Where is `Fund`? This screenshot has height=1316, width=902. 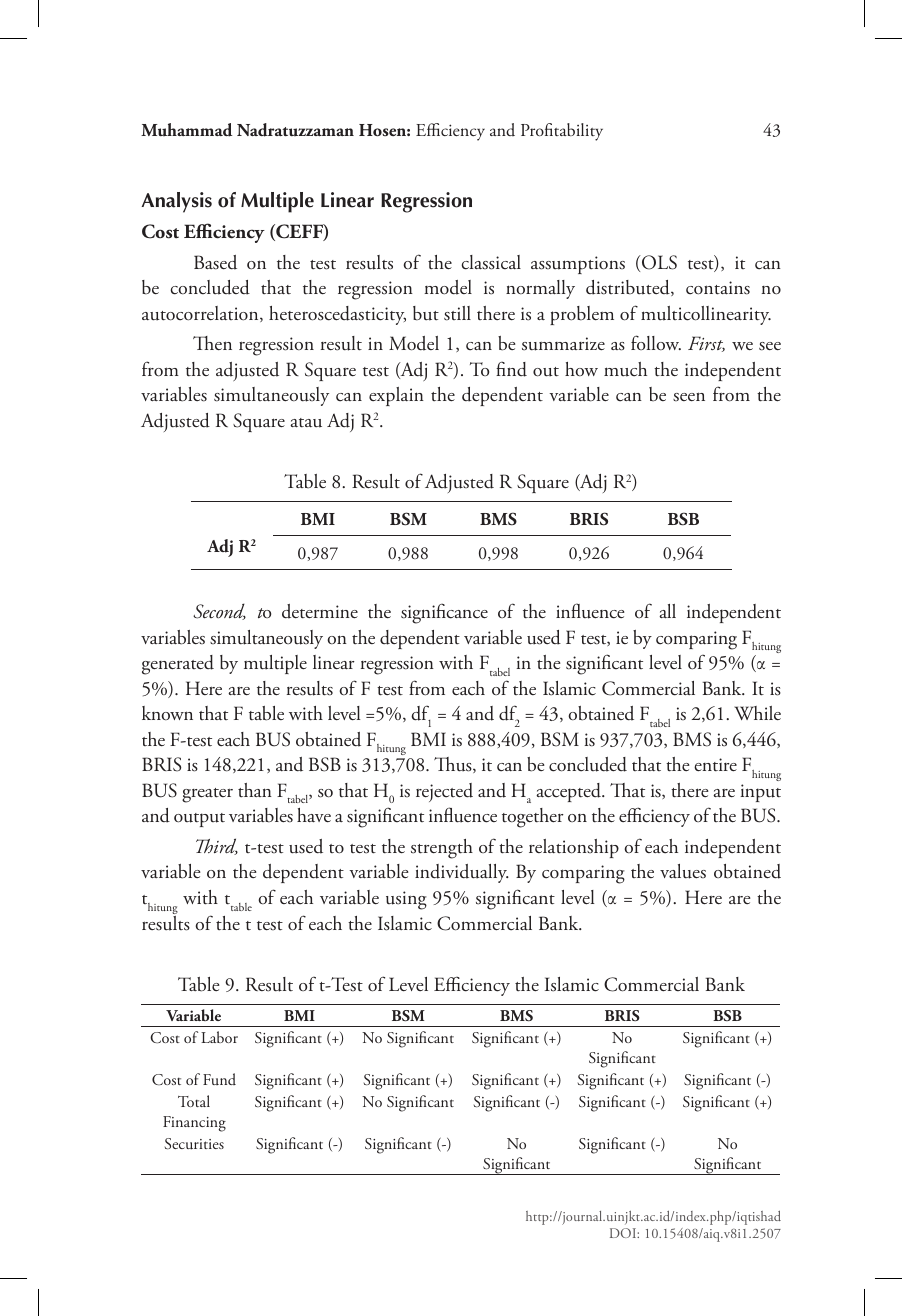
Fund is located at coordinates (219, 1079).
